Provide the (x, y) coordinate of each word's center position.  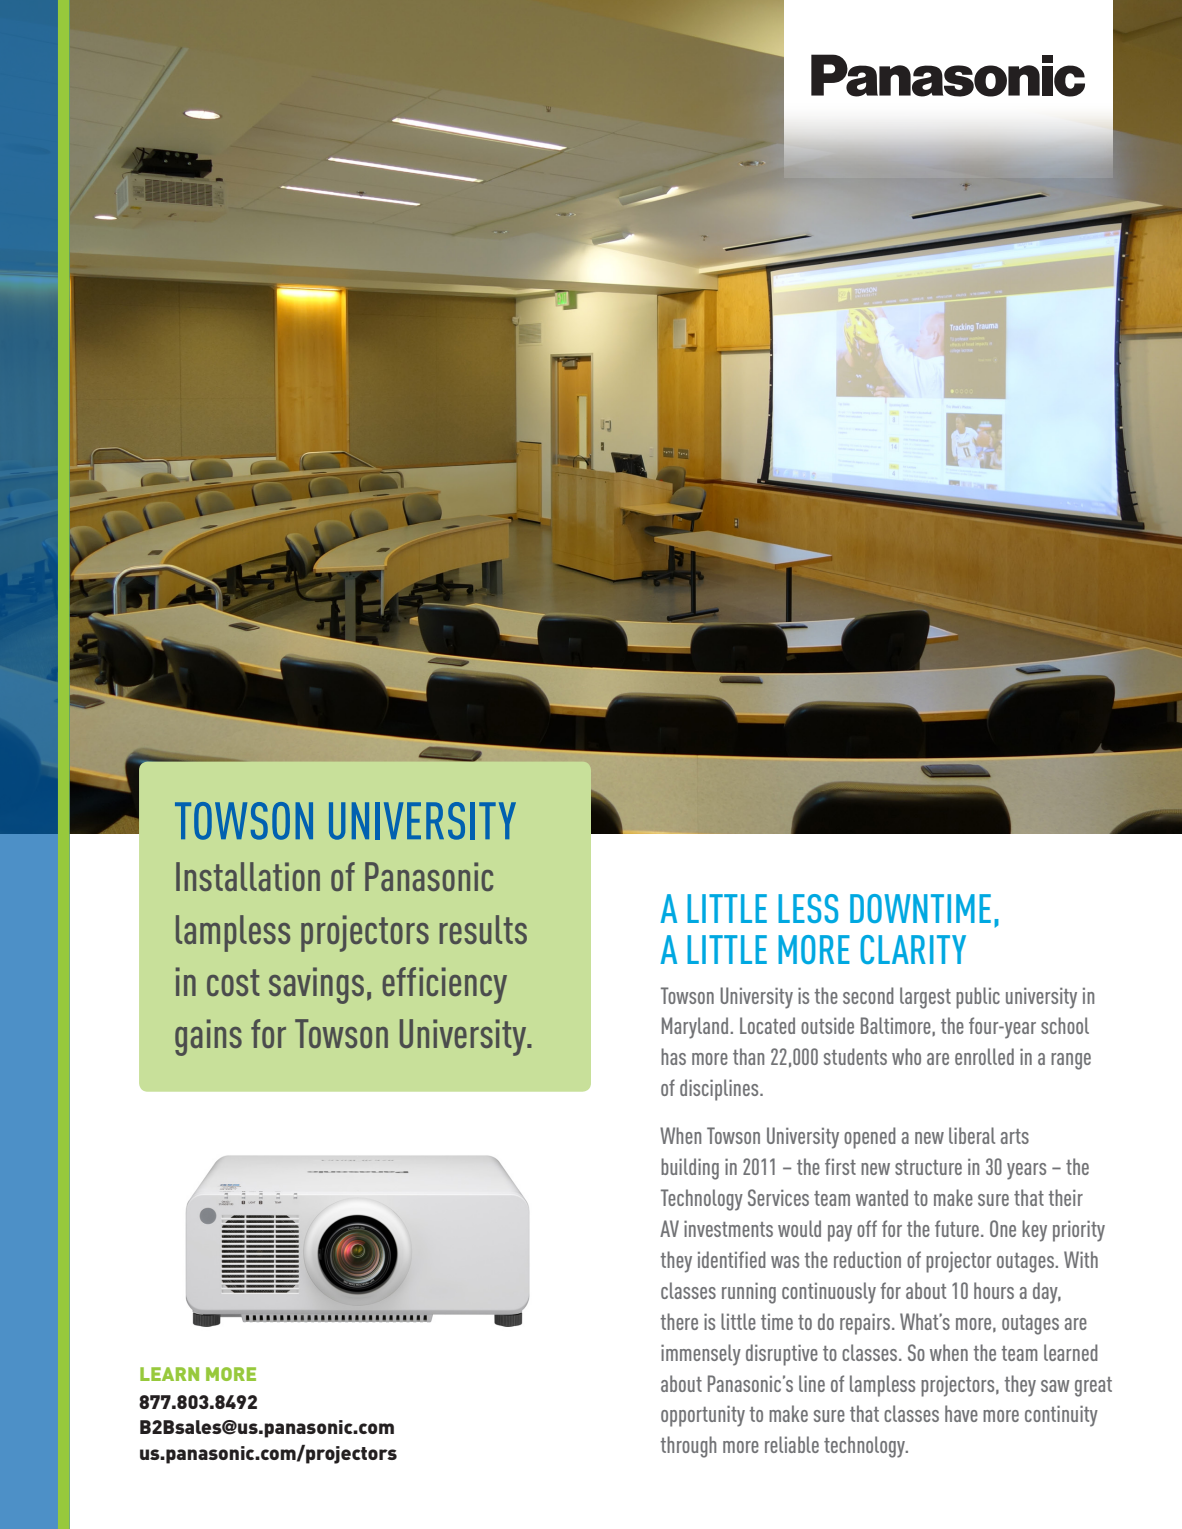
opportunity (703, 1416)
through (688, 1447)
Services (778, 1197)
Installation (248, 876)
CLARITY (913, 949)
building (690, 1169)
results (483, 929)
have (961, 1413)
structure (928, 1167)
